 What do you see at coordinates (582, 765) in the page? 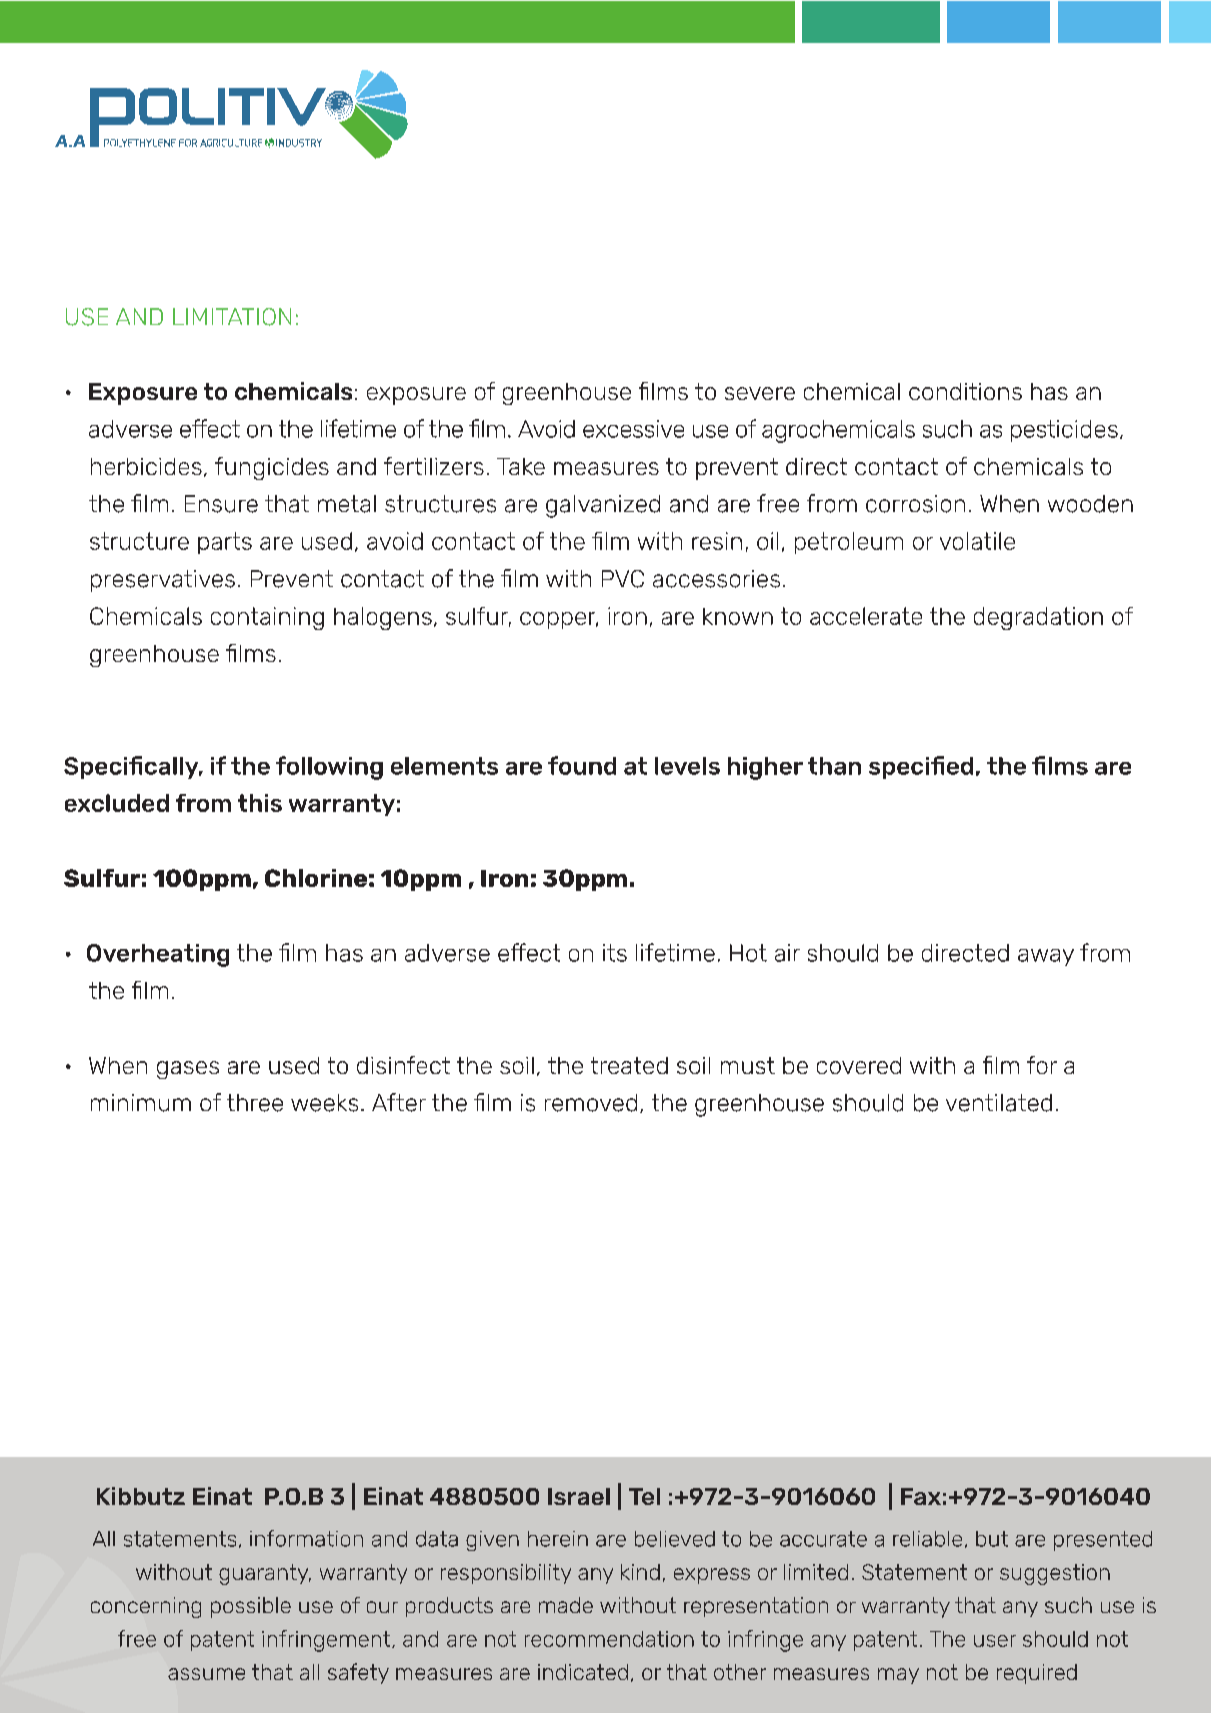
I see `found` at bounding box center [582, 765].
